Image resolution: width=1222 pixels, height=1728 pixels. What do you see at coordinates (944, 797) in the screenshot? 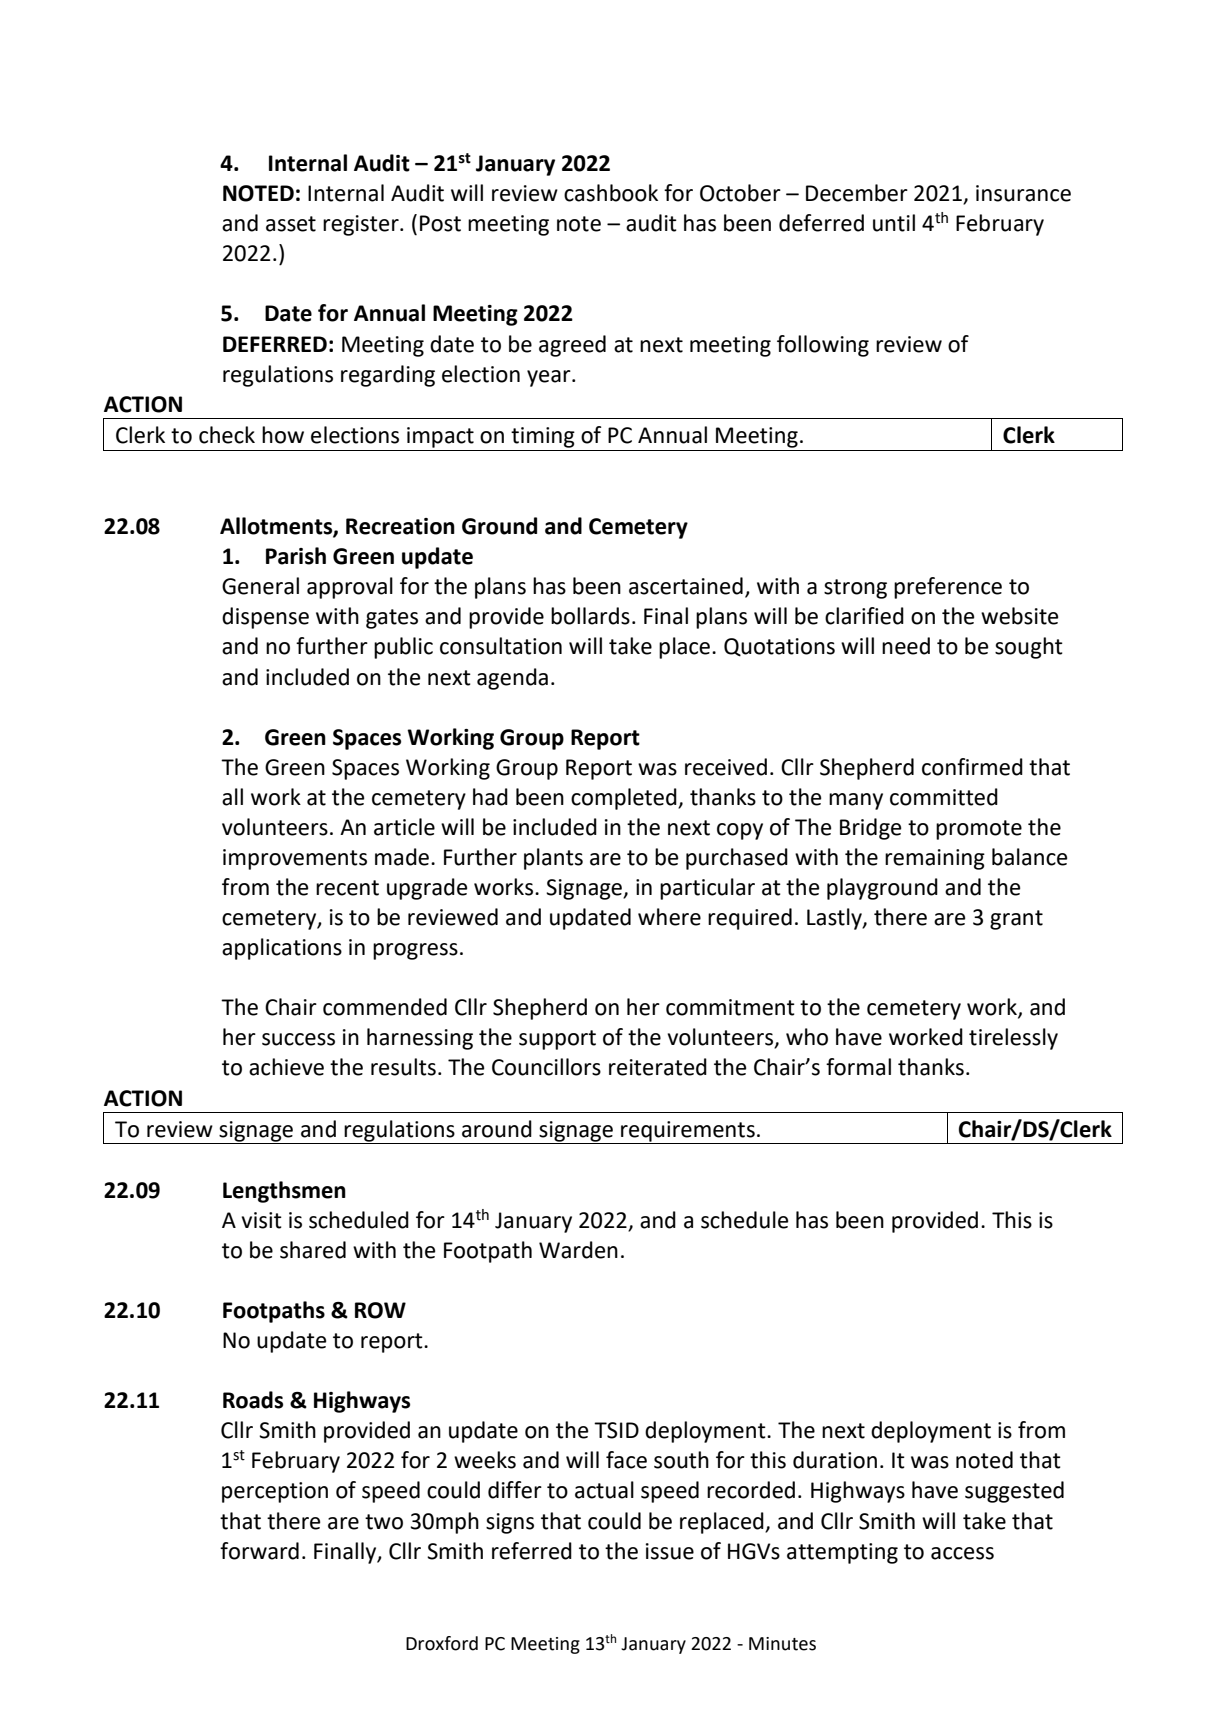
I see `committed` at bounding box center [944, 797].
